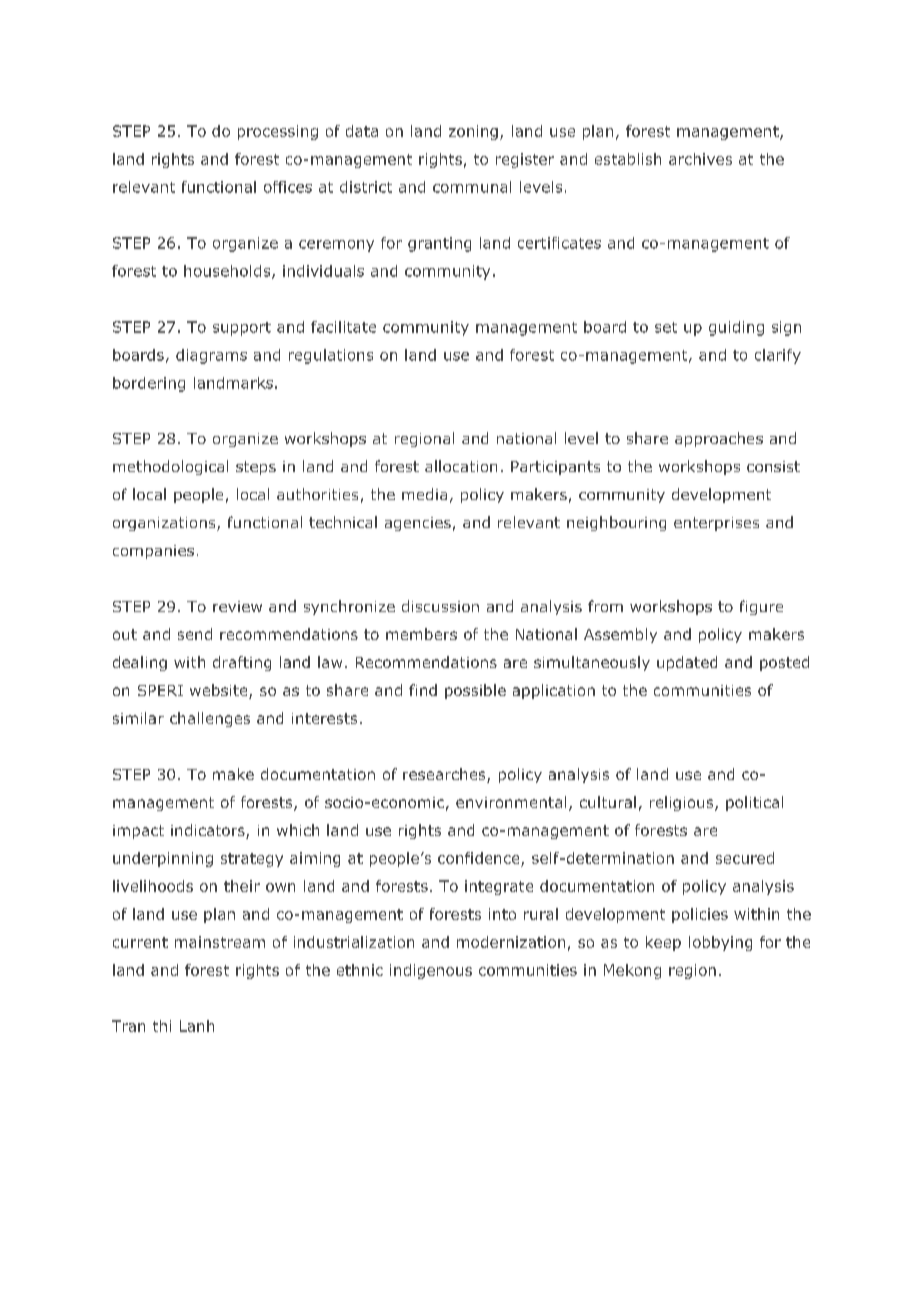 This image has height=1308, width=924. I want to click on figure, so click(761, 607).
